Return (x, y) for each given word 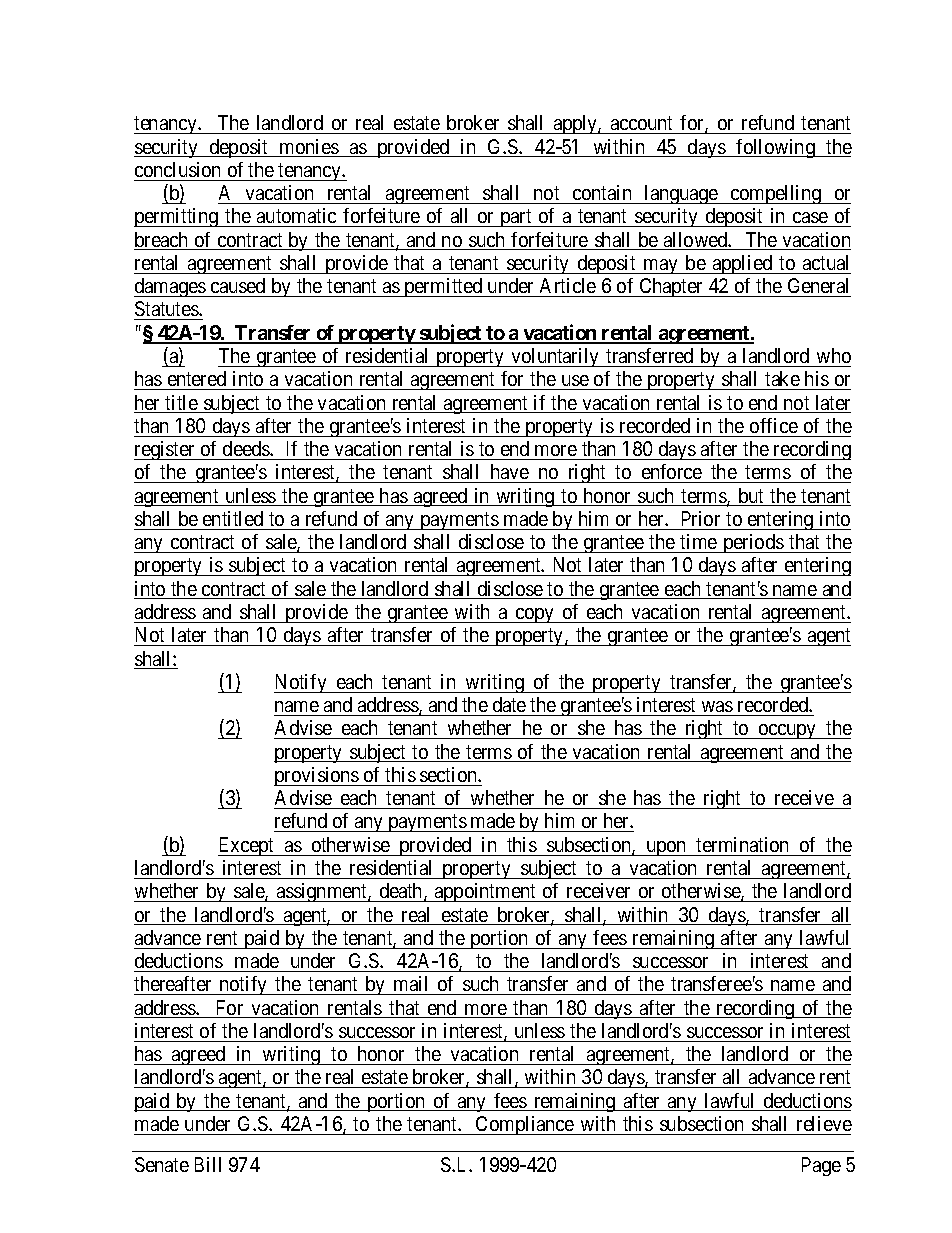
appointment (486, 892)
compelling (776, 194)
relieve (824, 1123)
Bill (208, 1164)
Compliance (525, 1125)
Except (247, 846)
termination (742, 844)
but (751, 497)
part (516, 218)
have (509, 473)
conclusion (177, 169)
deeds (247, 448)
